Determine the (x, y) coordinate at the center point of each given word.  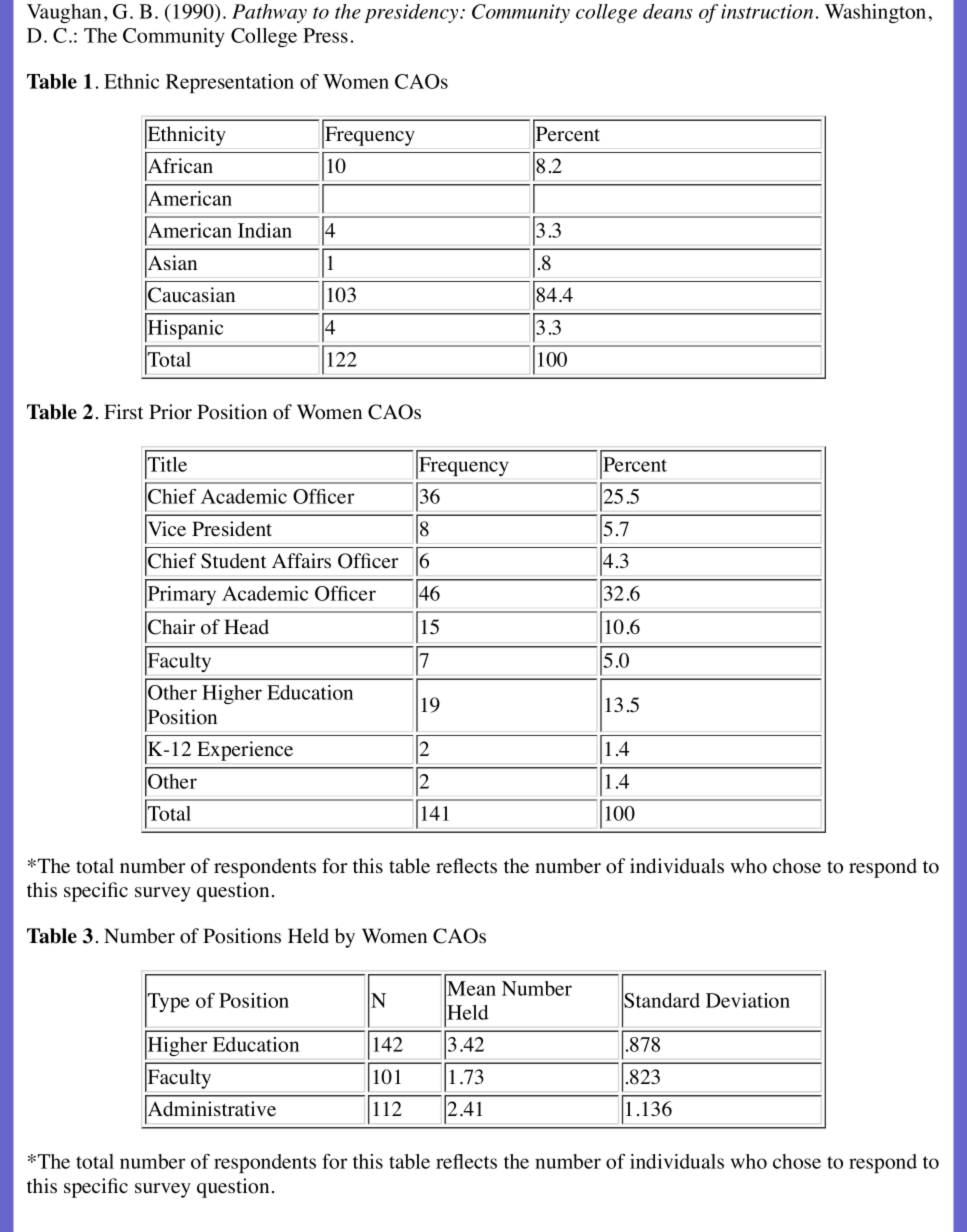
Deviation (748, 1000)
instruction (767, 11)
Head (246, 627)
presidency (412, 13)
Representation (230, 83)
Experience (245, 751)
